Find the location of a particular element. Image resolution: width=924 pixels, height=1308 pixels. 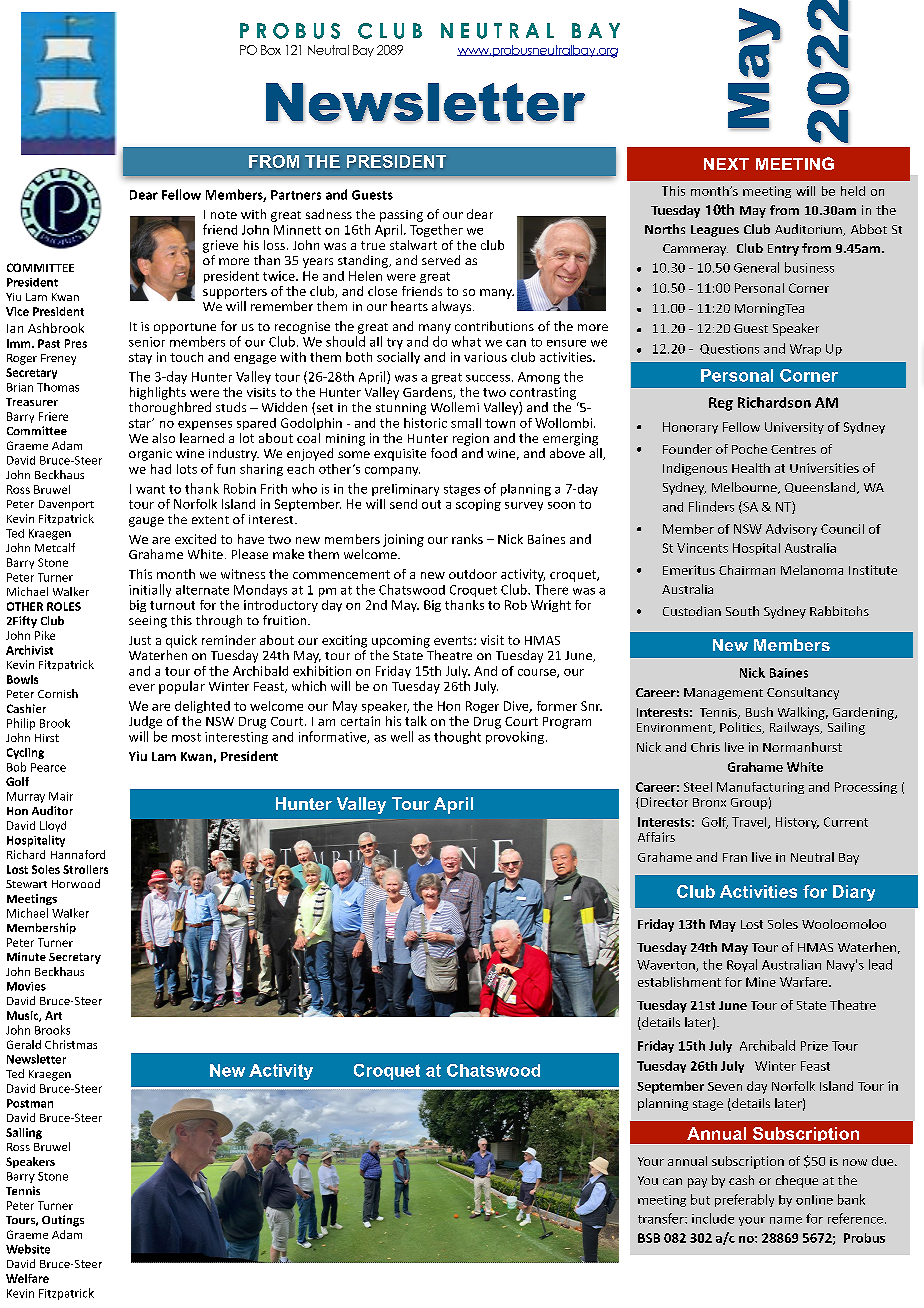

stay is located at coordinates (140, 358).
